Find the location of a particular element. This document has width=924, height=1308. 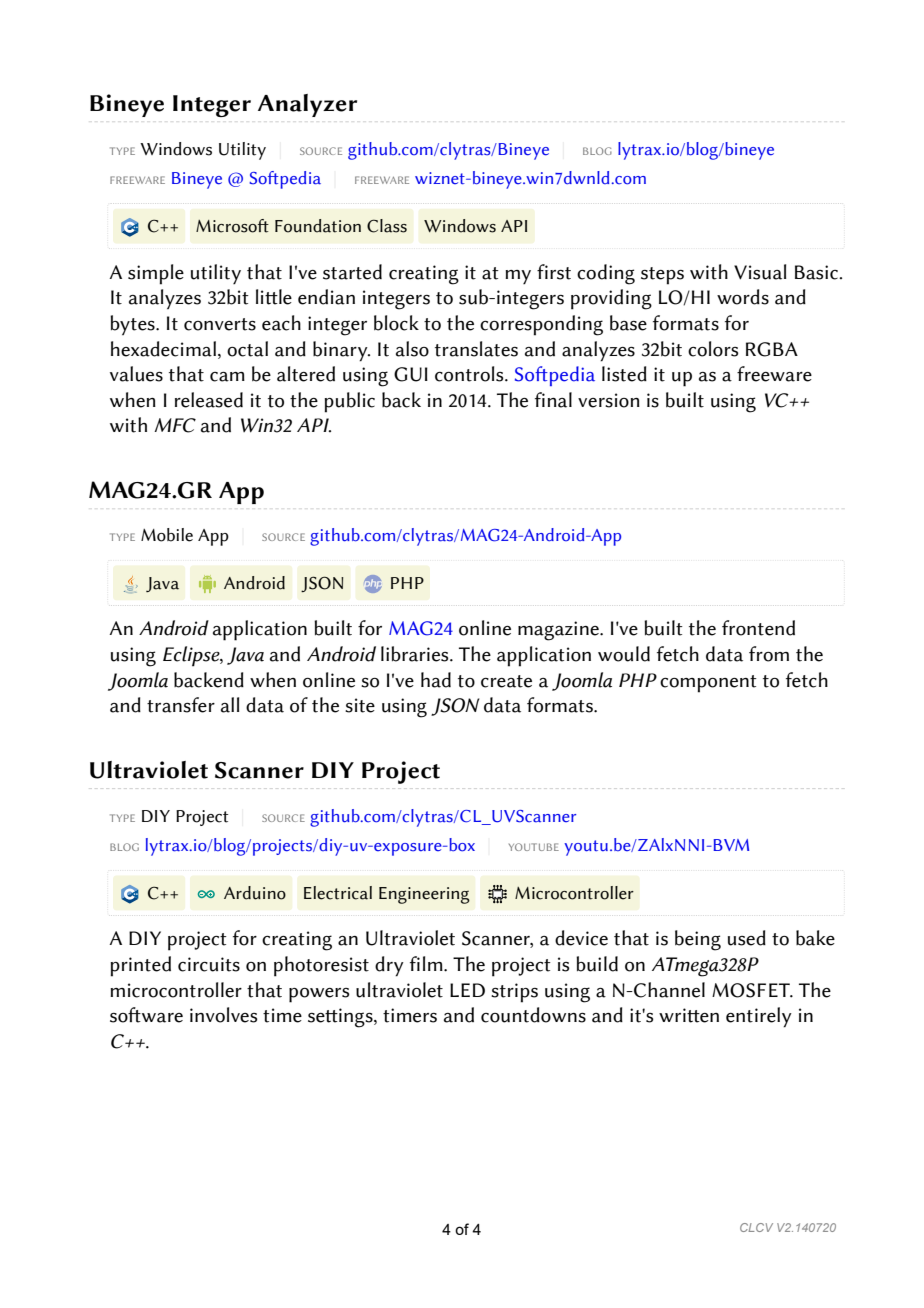

LED is located at coordinates (467, 990).
